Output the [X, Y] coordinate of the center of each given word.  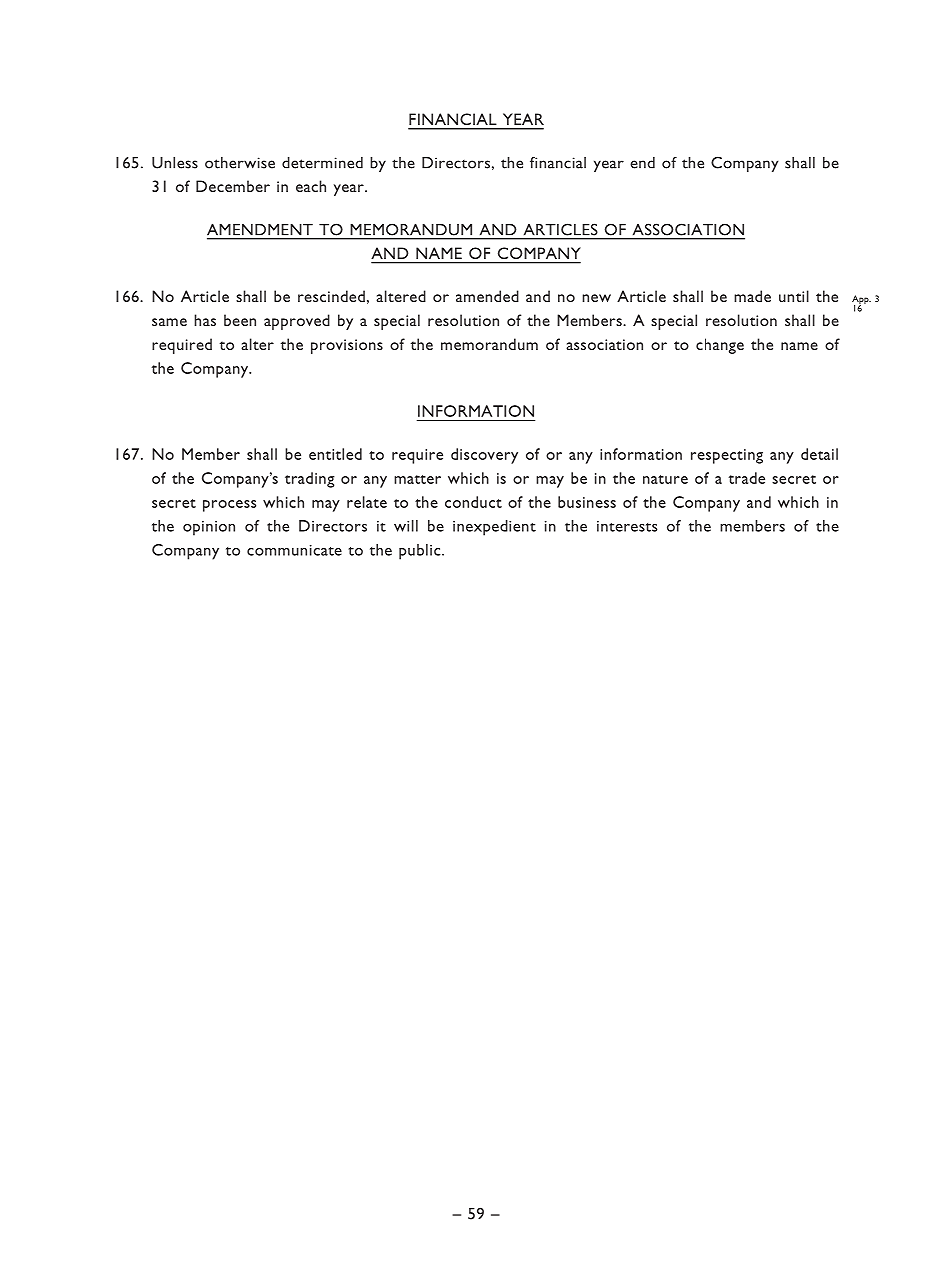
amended [487, 296]
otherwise [240, 163]
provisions [347, 346]
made [752, 296]
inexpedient [494, 528]
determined [322, 163]
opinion [209, 528]
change [720, 346]
